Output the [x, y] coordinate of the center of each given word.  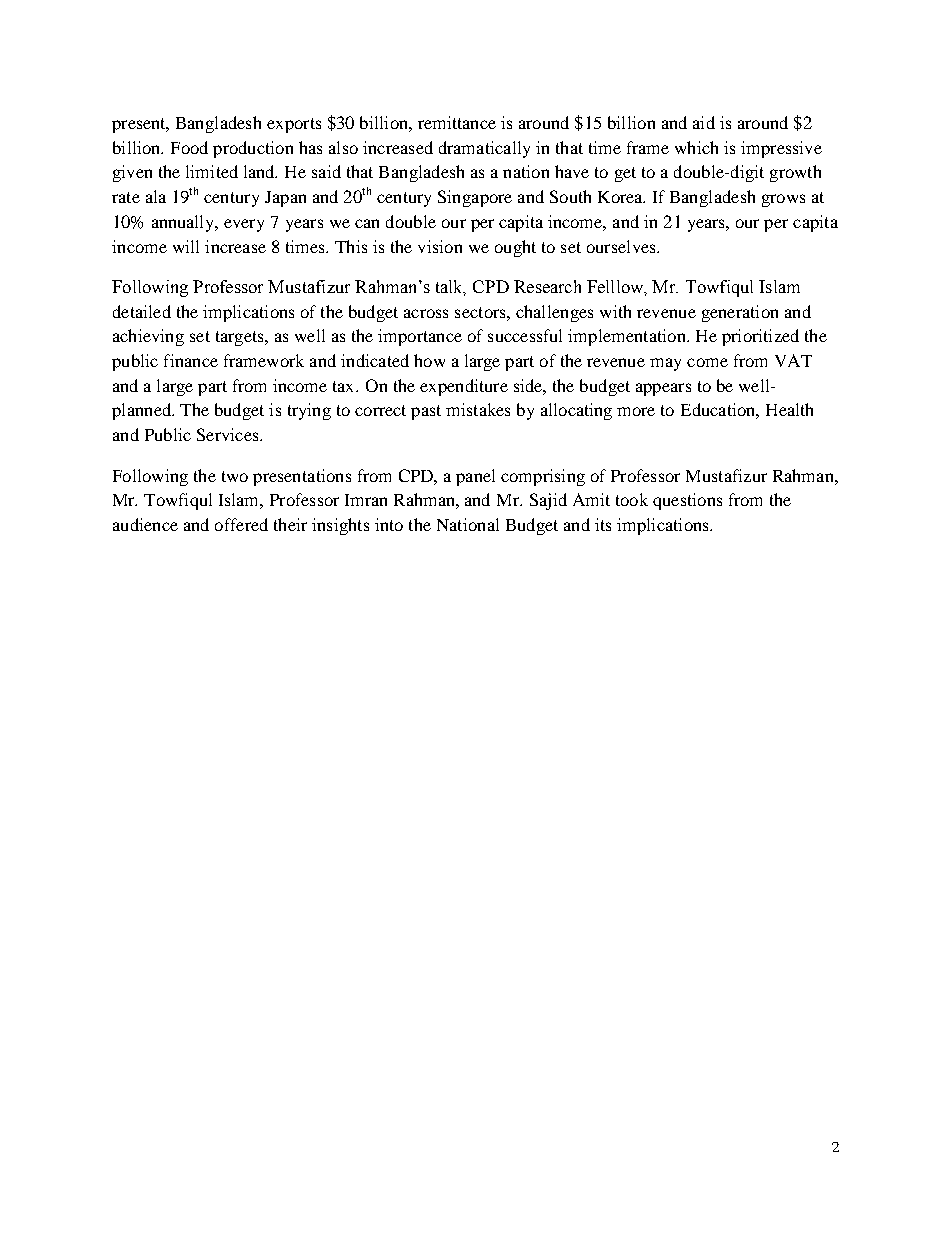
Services [229, 434]
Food [189, 147]
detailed [142, 311]
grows [783, 200]
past [426, 412]
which [696, 147]
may [665, 364]
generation [740, 313]
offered [241, 524]
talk [451, 288]
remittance [457, 122]
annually [184, 223]
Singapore [475, 198]
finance [191, 360]
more [636, 411]
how [429, 360]
